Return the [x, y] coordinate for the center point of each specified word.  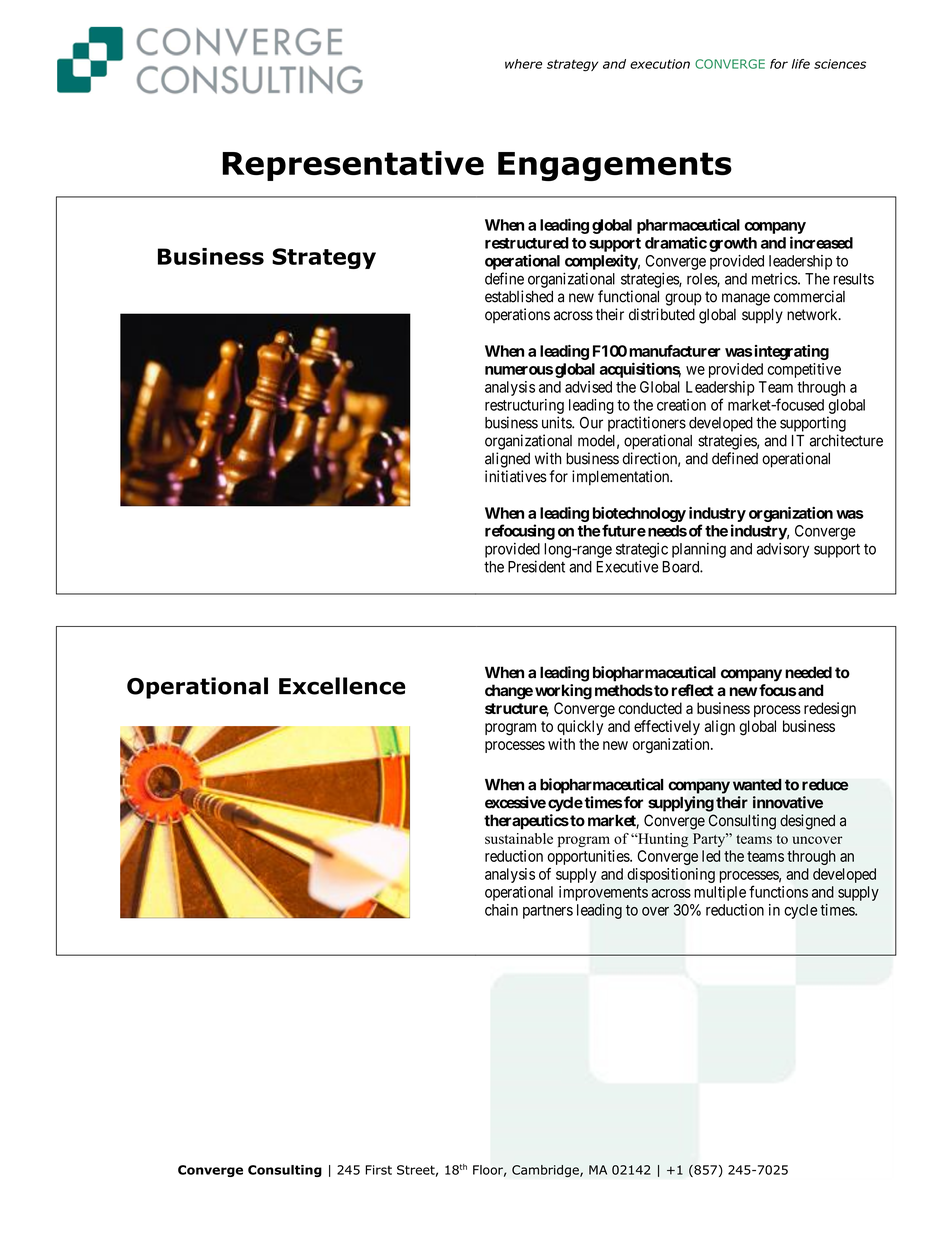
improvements [603, 893]
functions [778, 891]
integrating [792, 352]
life [801, 64]
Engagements [615, 166]
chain [501, 910]
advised [588, 387]
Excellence [342, 686]
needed [808, 672]
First [378, 1170]
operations [517, 315]
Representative [353, 166]
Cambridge [546, 1171]
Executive [627, 566]
